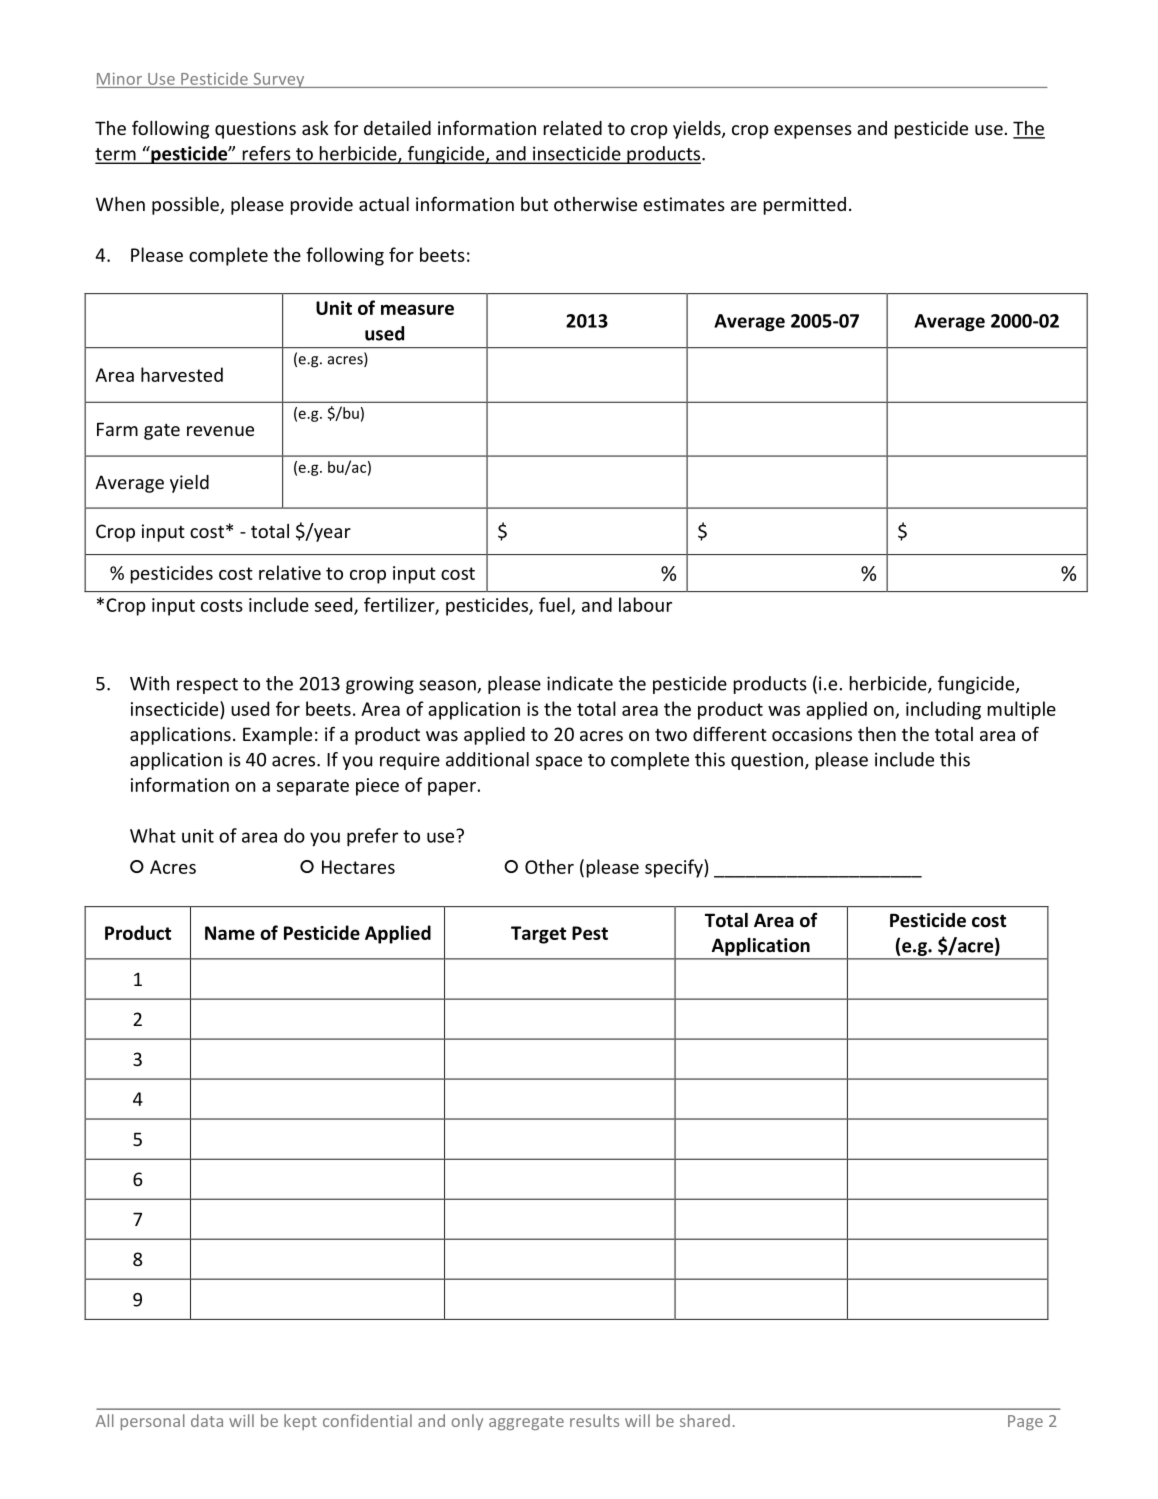  What do you see at coordinates (266, 154) in the image?
I see `refers` at bounding box center [266, 154].
